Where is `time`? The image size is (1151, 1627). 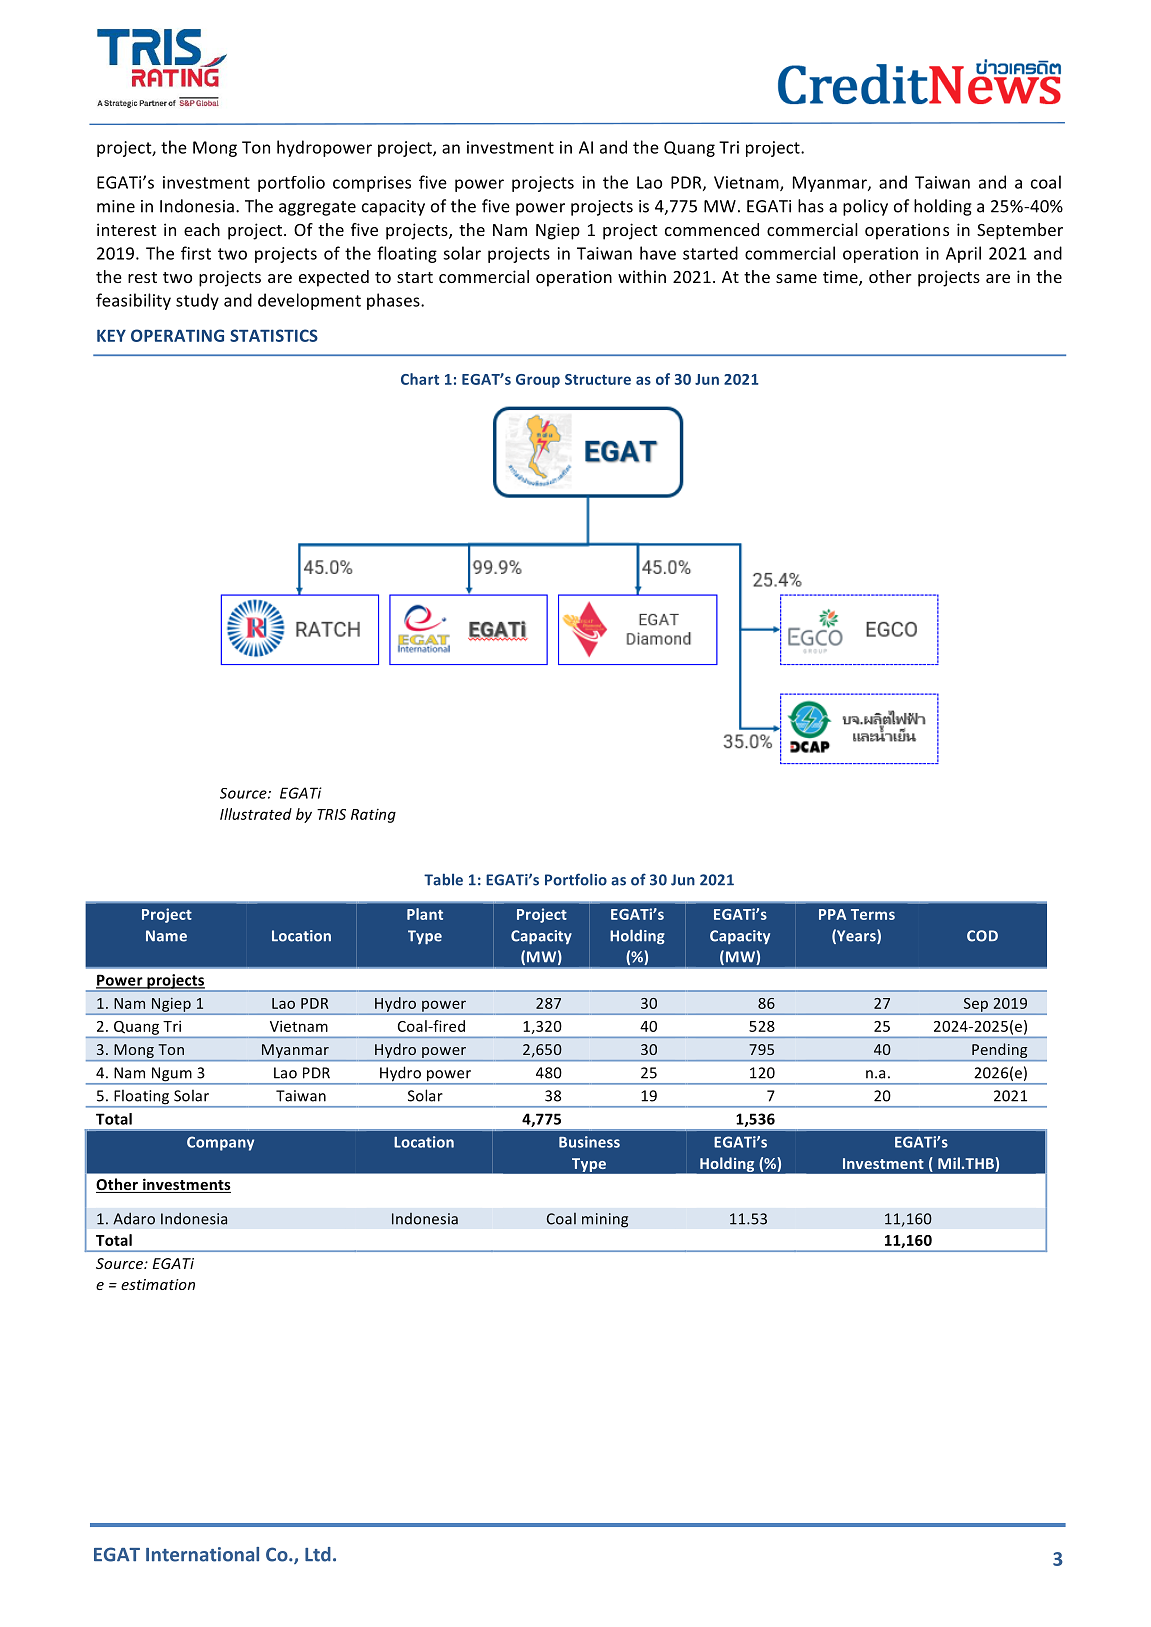
time is located at coordinates (841, 278).
